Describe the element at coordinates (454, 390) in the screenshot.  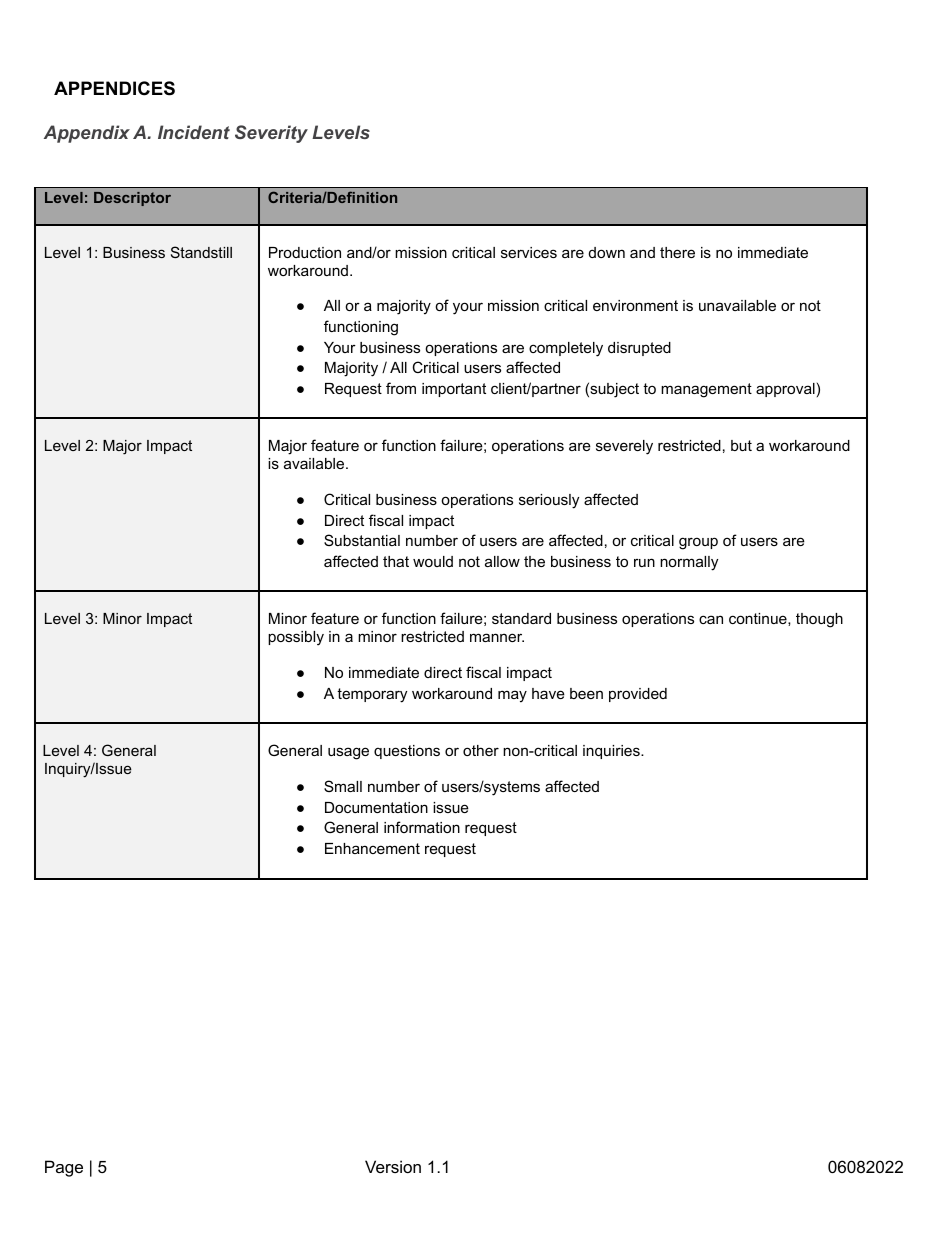
I see `important` at that location.
